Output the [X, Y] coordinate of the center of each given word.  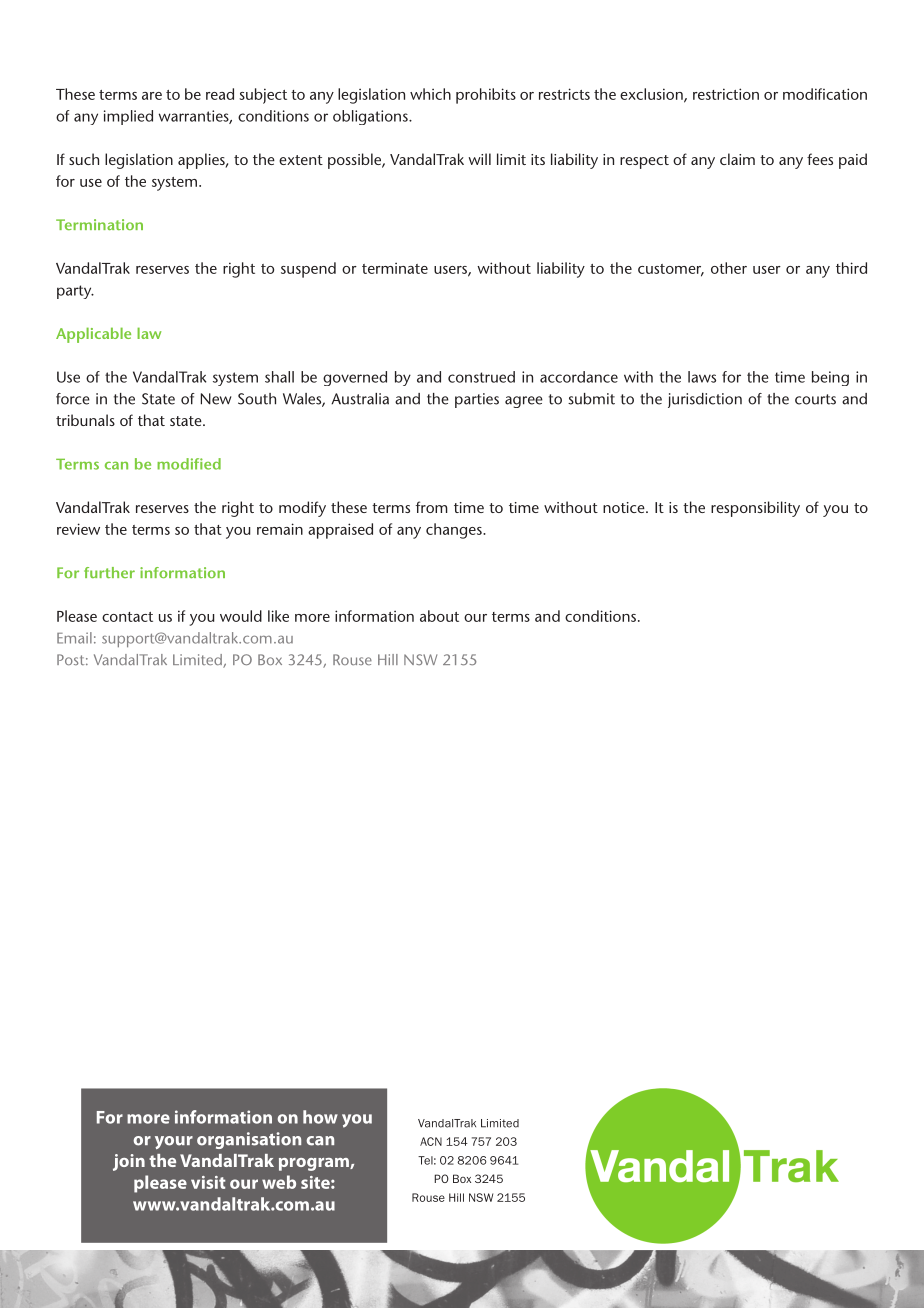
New [216, 399]
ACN [431, 1141]
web [279, 1182]
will [480, 159]
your [174, 1142]
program [315, 1164]
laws [702, 377]
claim [737, 159]
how [320, 1117]
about [439, 616]
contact [127, 617]
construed [481, 377]
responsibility [755, 509]
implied [128, 117]
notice [625, 507]
